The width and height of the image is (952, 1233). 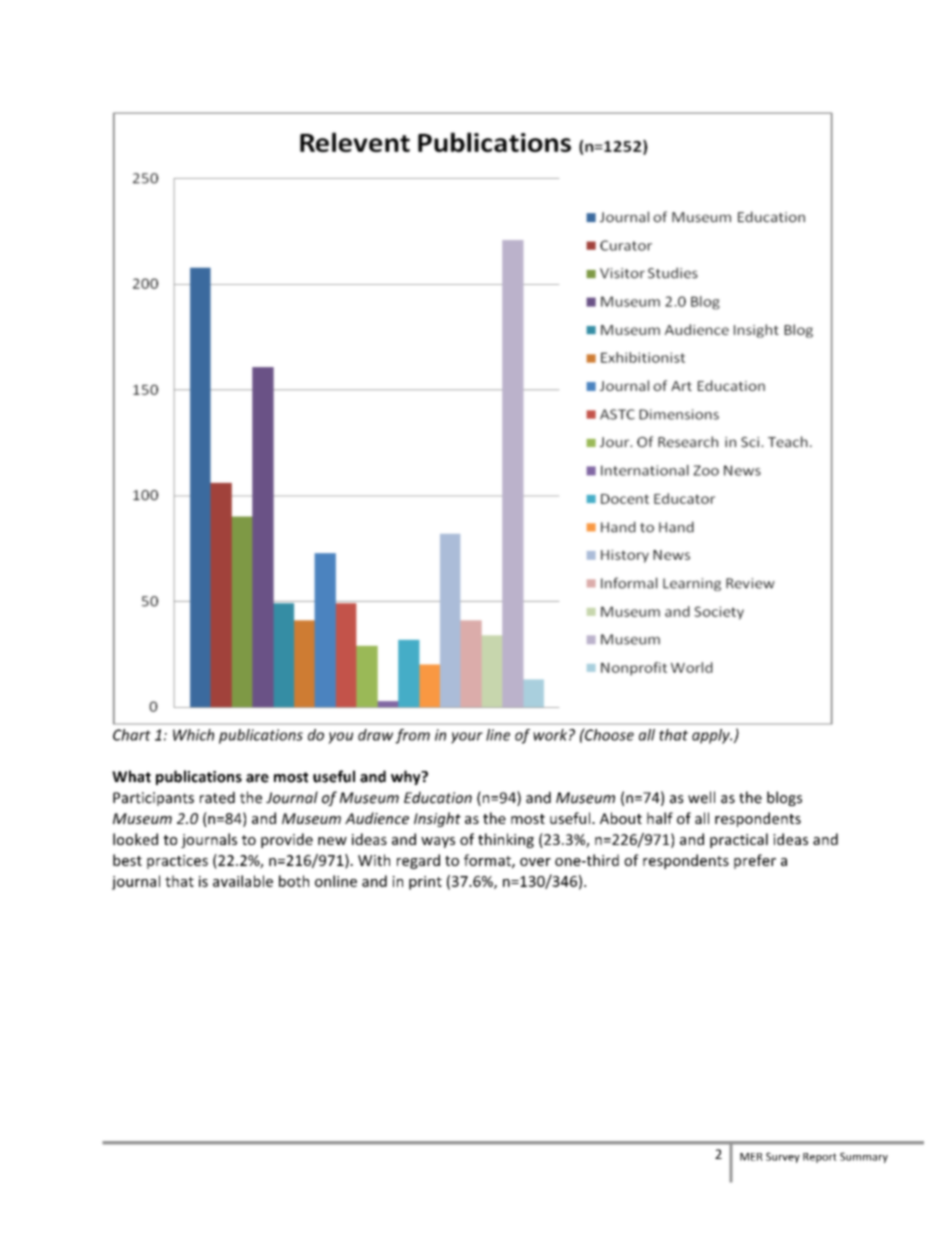 What do you see at coordinates (506, 840) in the image?
I see `thinking` at bounding box center [506, 840].
